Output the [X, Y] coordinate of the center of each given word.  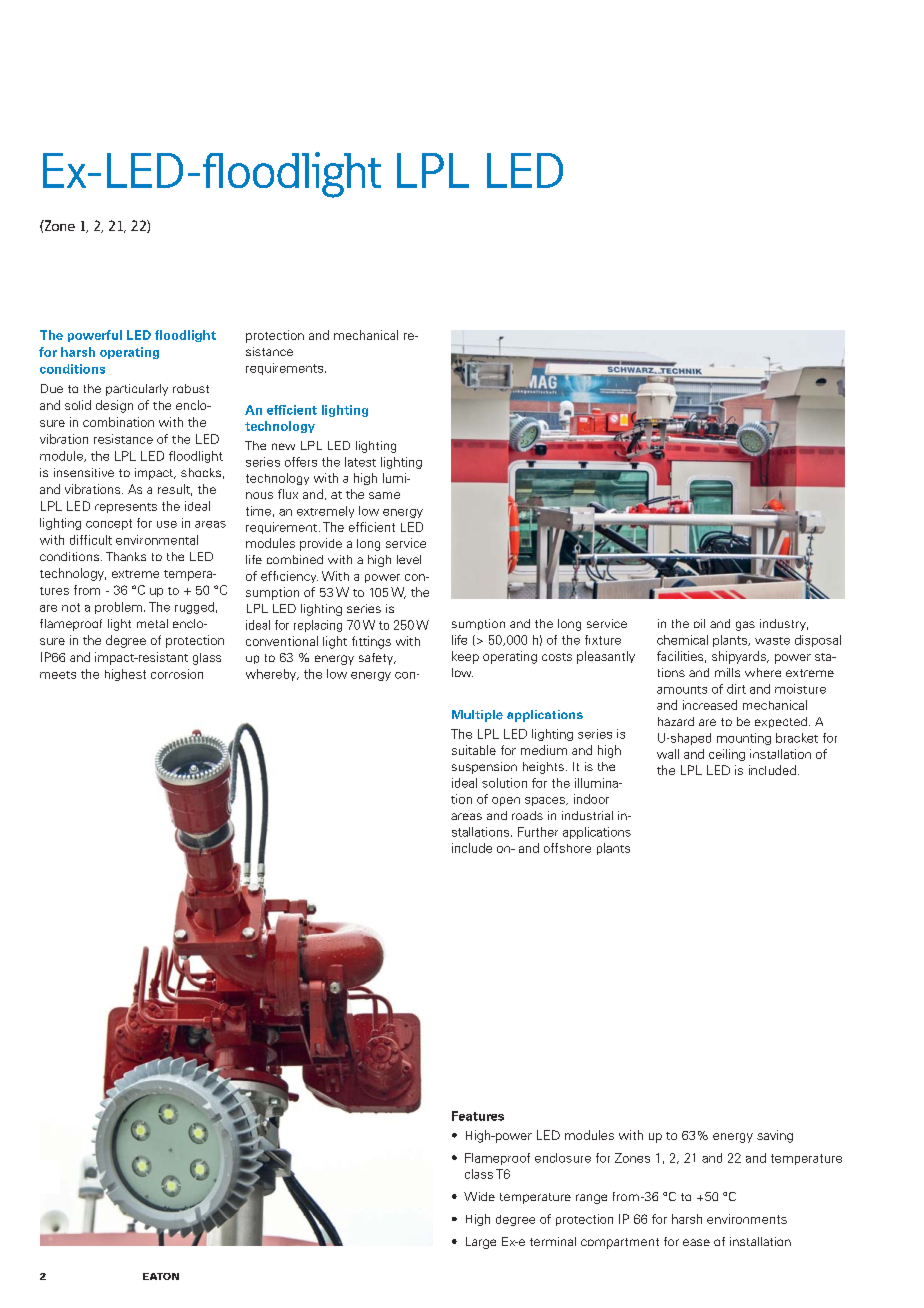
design [114, 406]
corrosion [177, 674]
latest [360, 462]
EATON [161, 1276]
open [506, 801]
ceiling [727, 755]
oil [699, 623]
